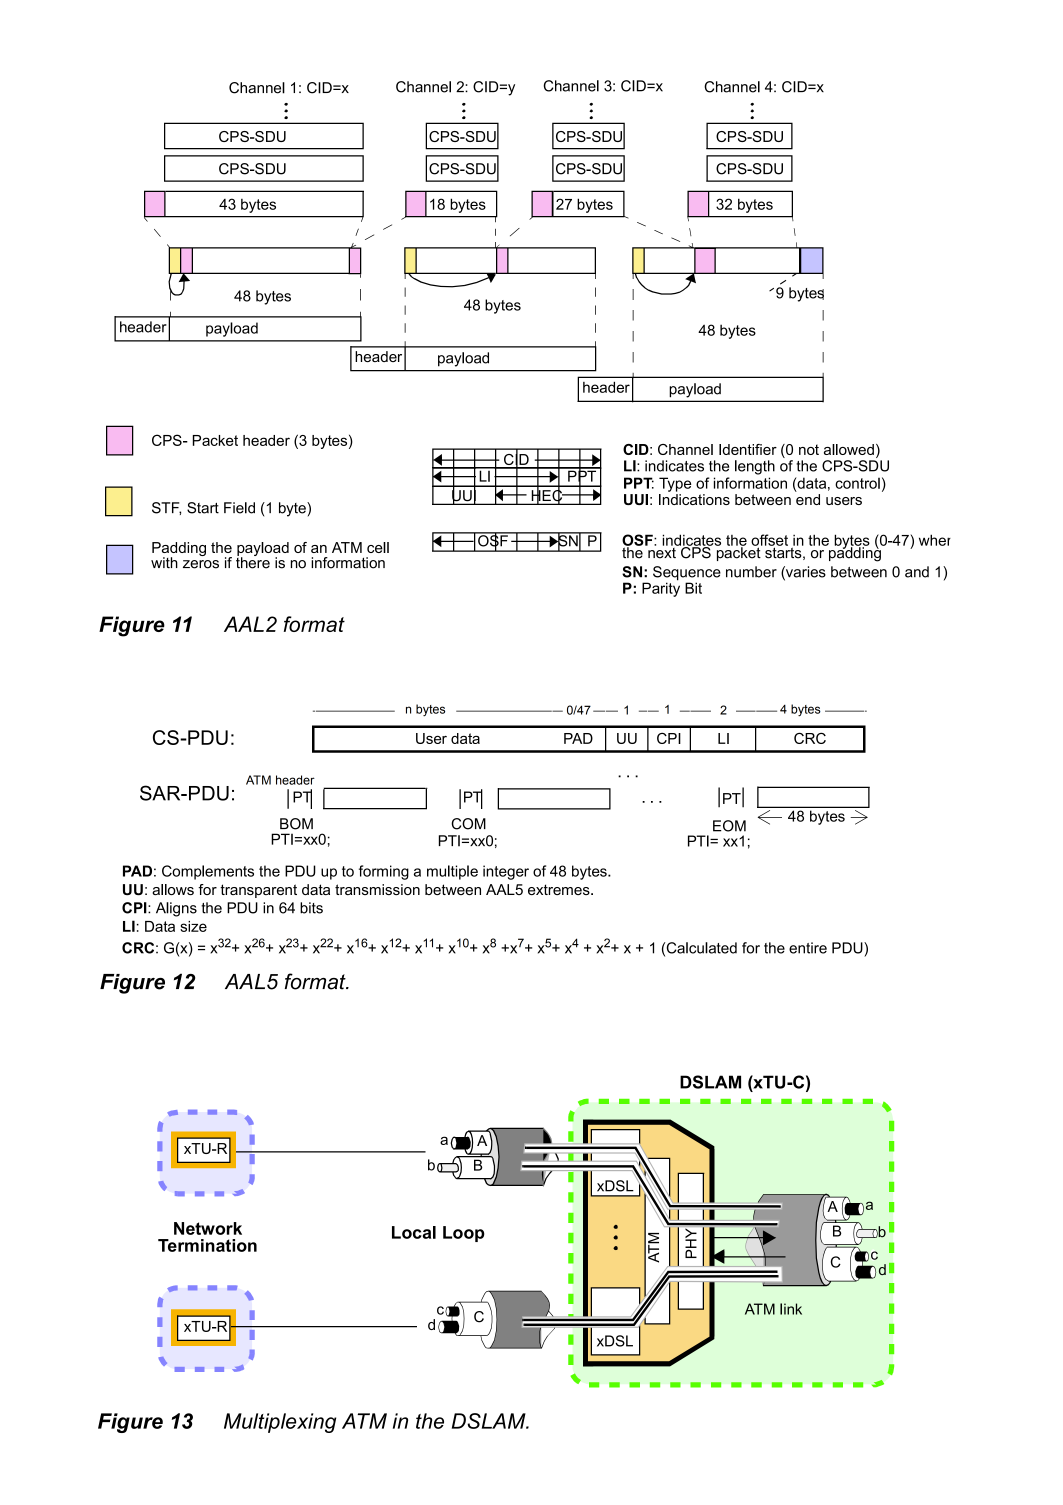  Describe the element at coordinates (296, 824) in the screenshot. I see `BOM` at that location.
